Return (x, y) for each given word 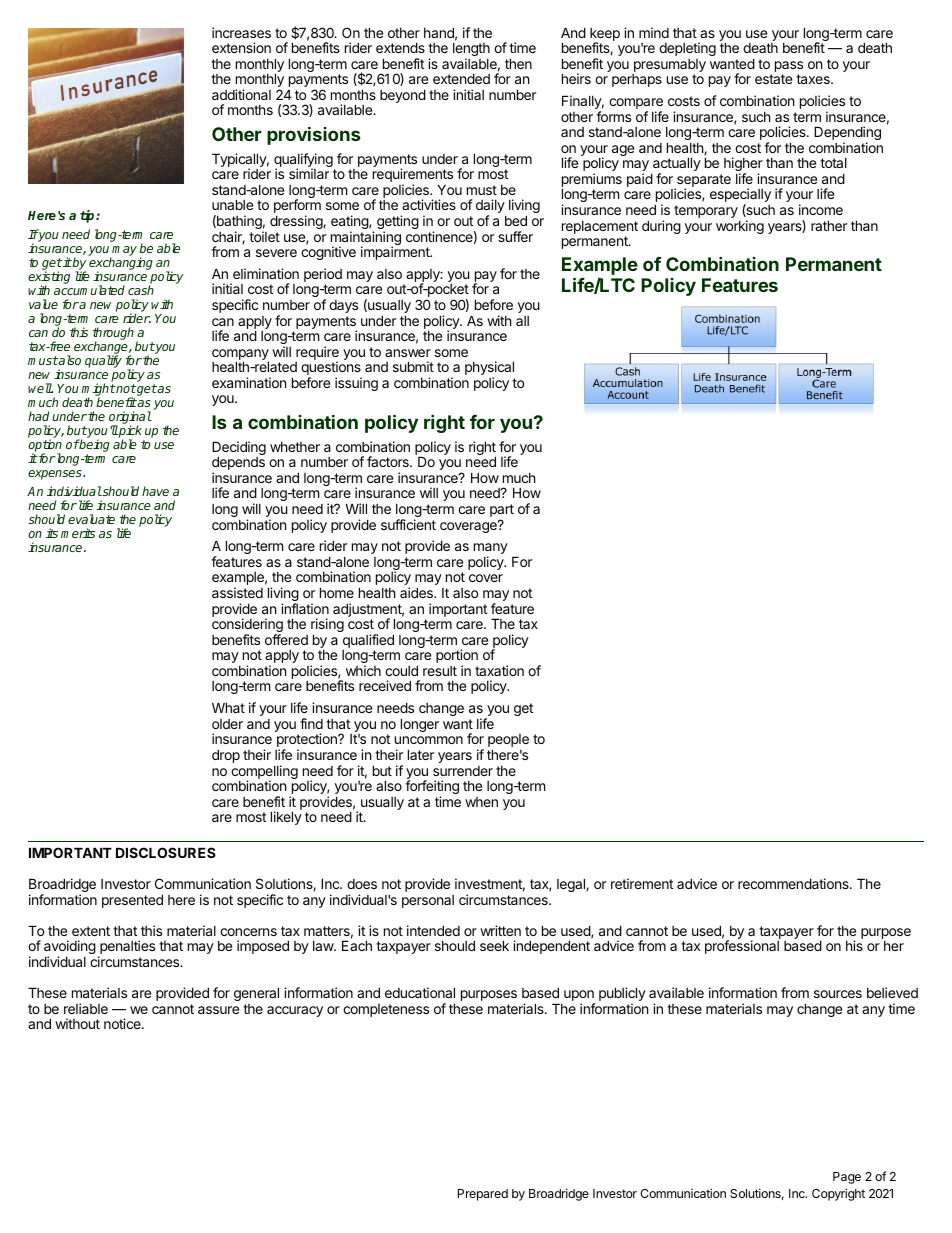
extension (241, 47)
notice (123, 1023)
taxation (499, 670)
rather (829, 225)
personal (428, 901)
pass (789, 68)
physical (489, 369)
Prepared (483, 1195)
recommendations (794, 883)
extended (461, 78)
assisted (237, 592)
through (115, 335)
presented (132, 901)
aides (417, 592)
